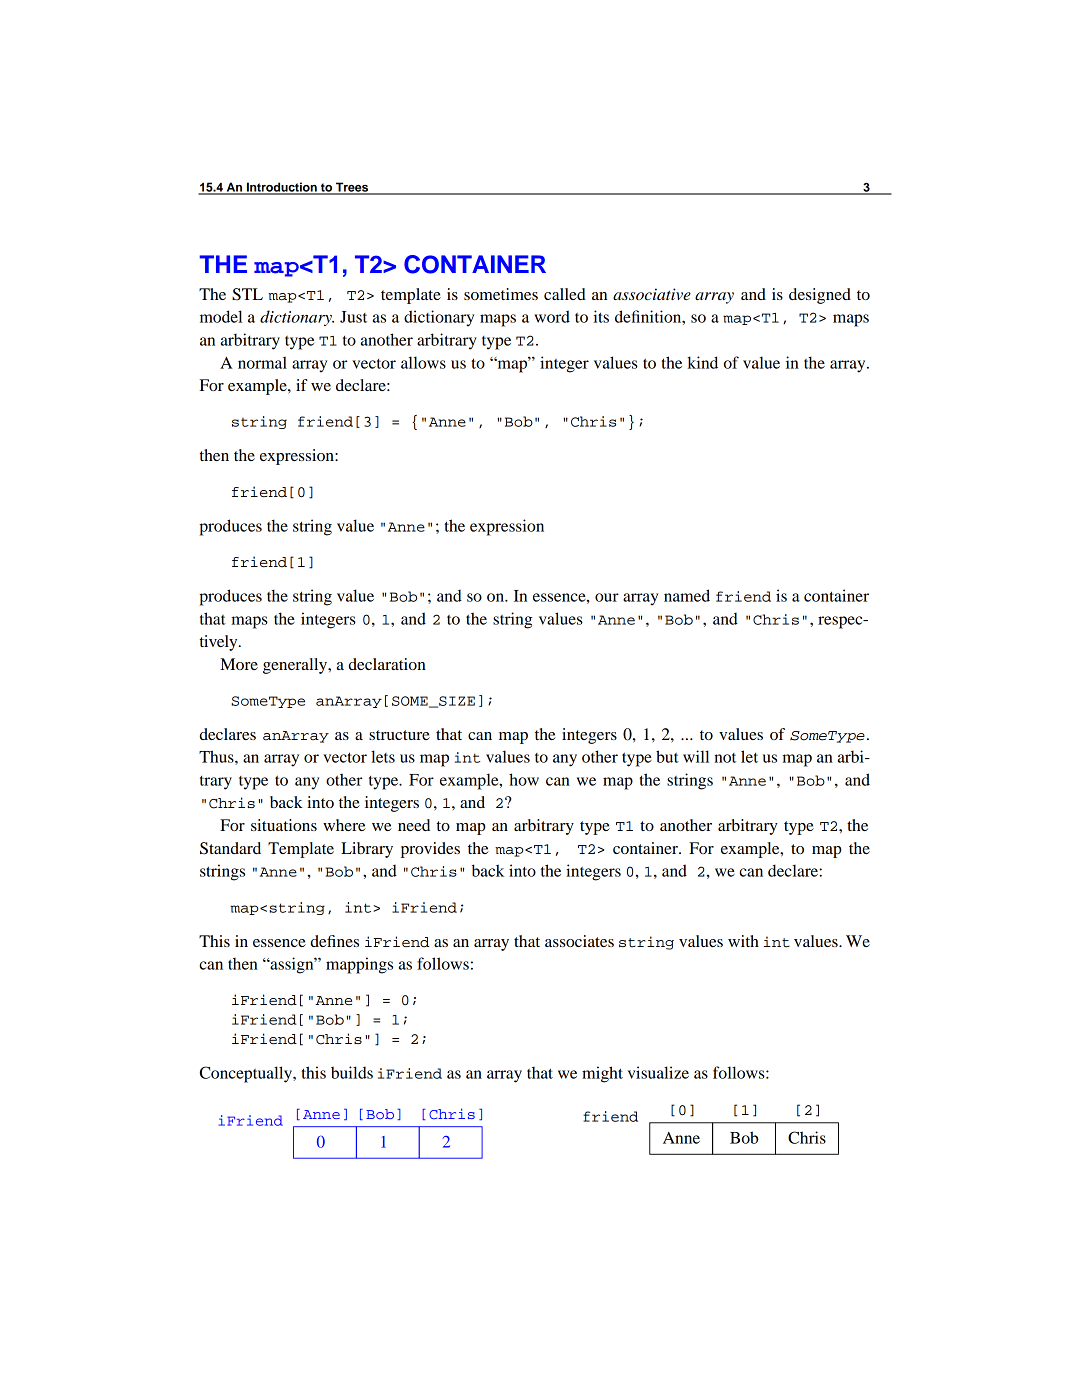 The image size is (1069, 1383). What do you see at coordinates (820, 296) in the page?
I see `designed` at bounding box center [820, 296].
